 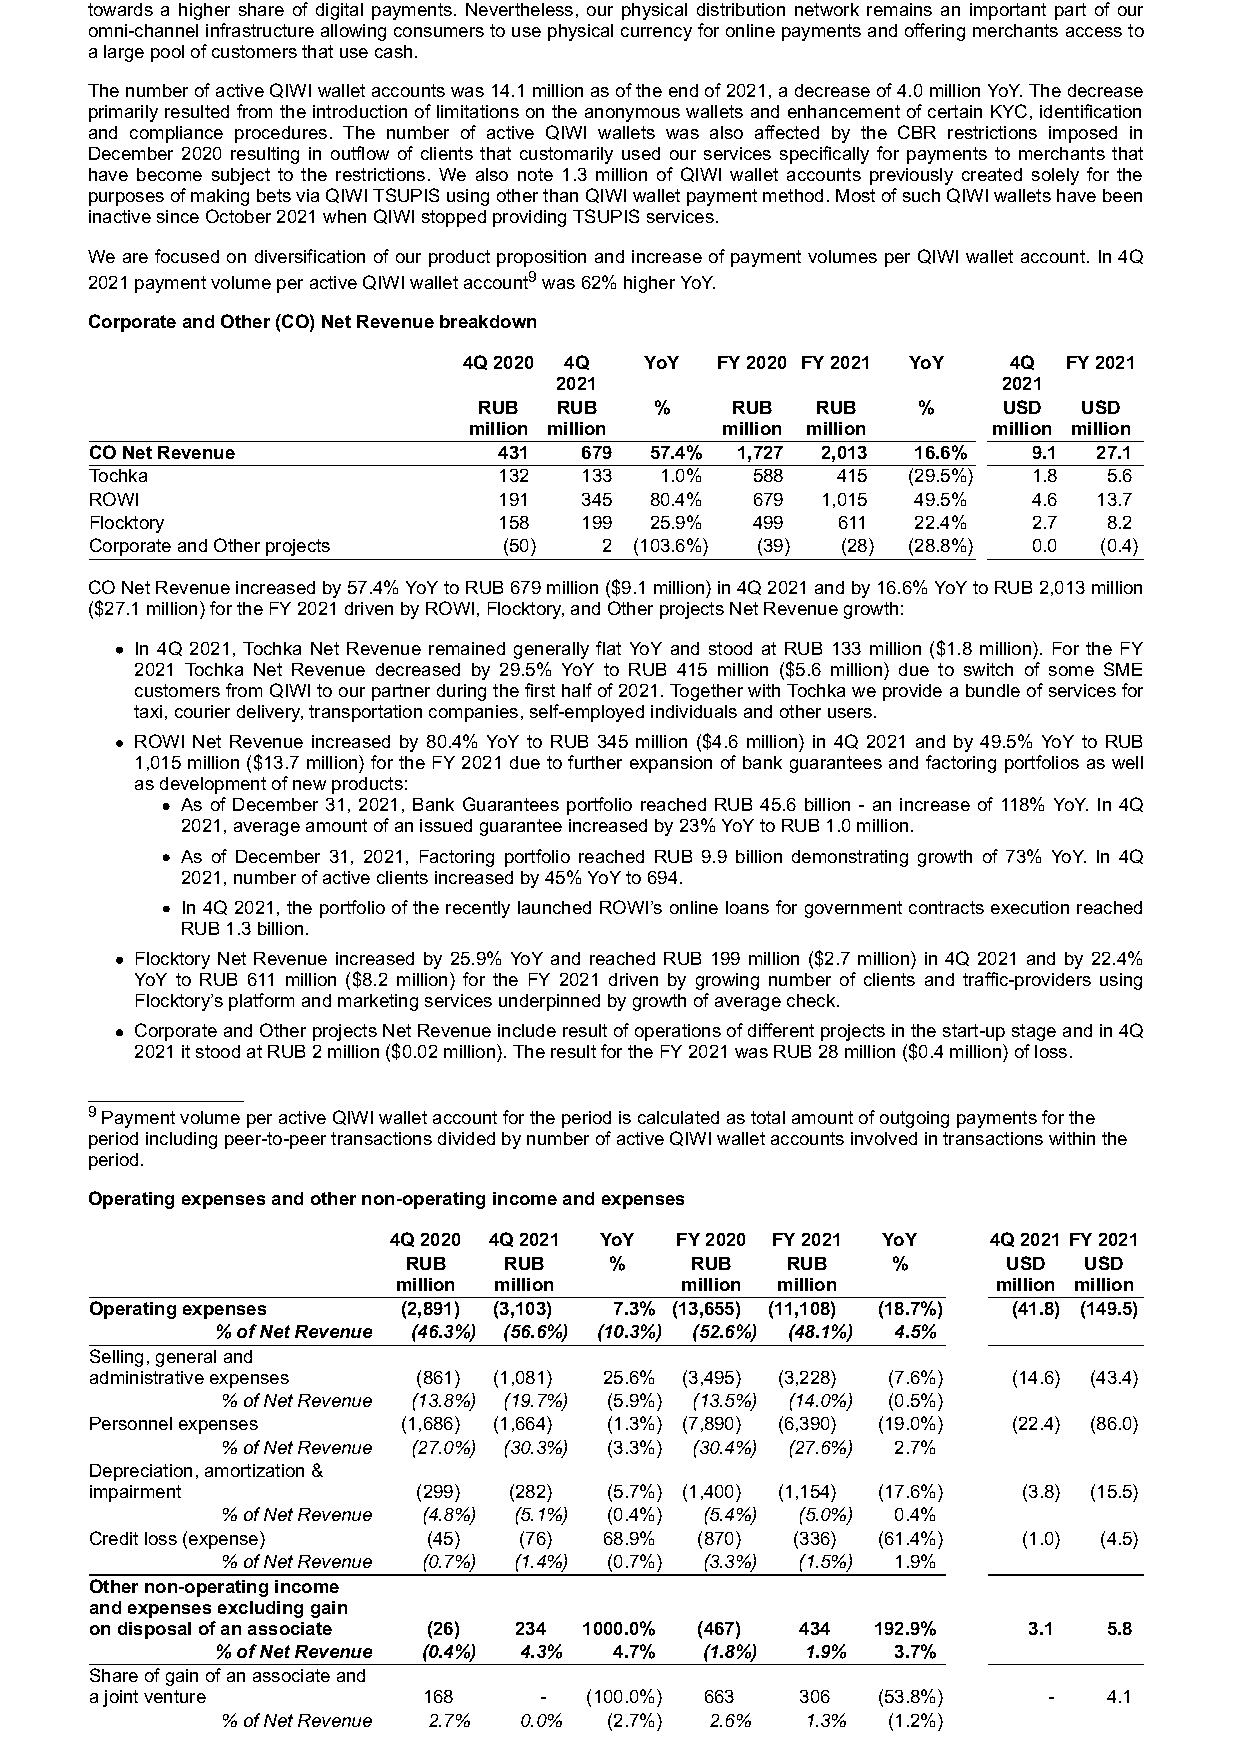 I want to click on involved, so click(x=884, y=1138).
